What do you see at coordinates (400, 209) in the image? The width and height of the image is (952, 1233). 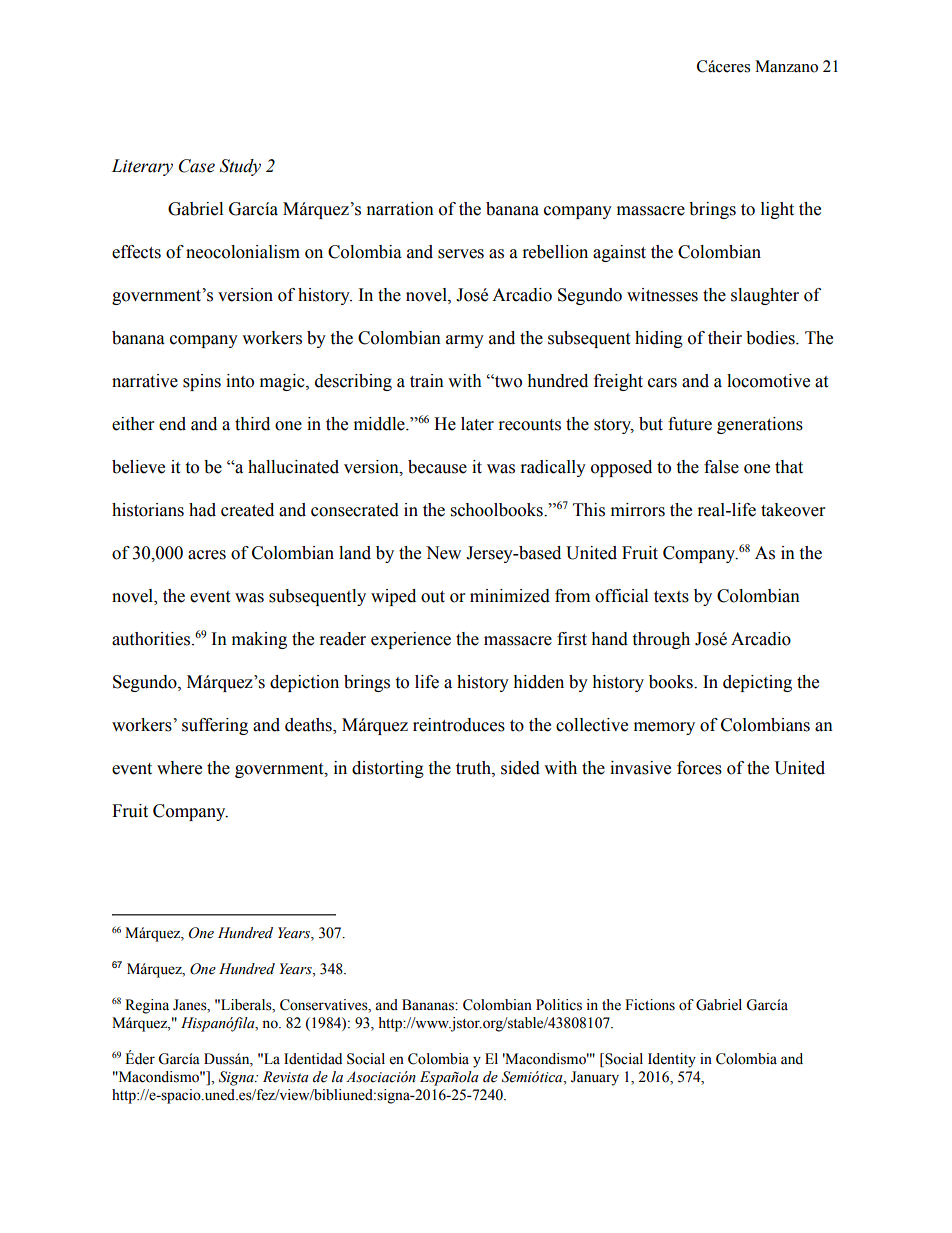 I see `narration` at bounding box center [400, 209].
